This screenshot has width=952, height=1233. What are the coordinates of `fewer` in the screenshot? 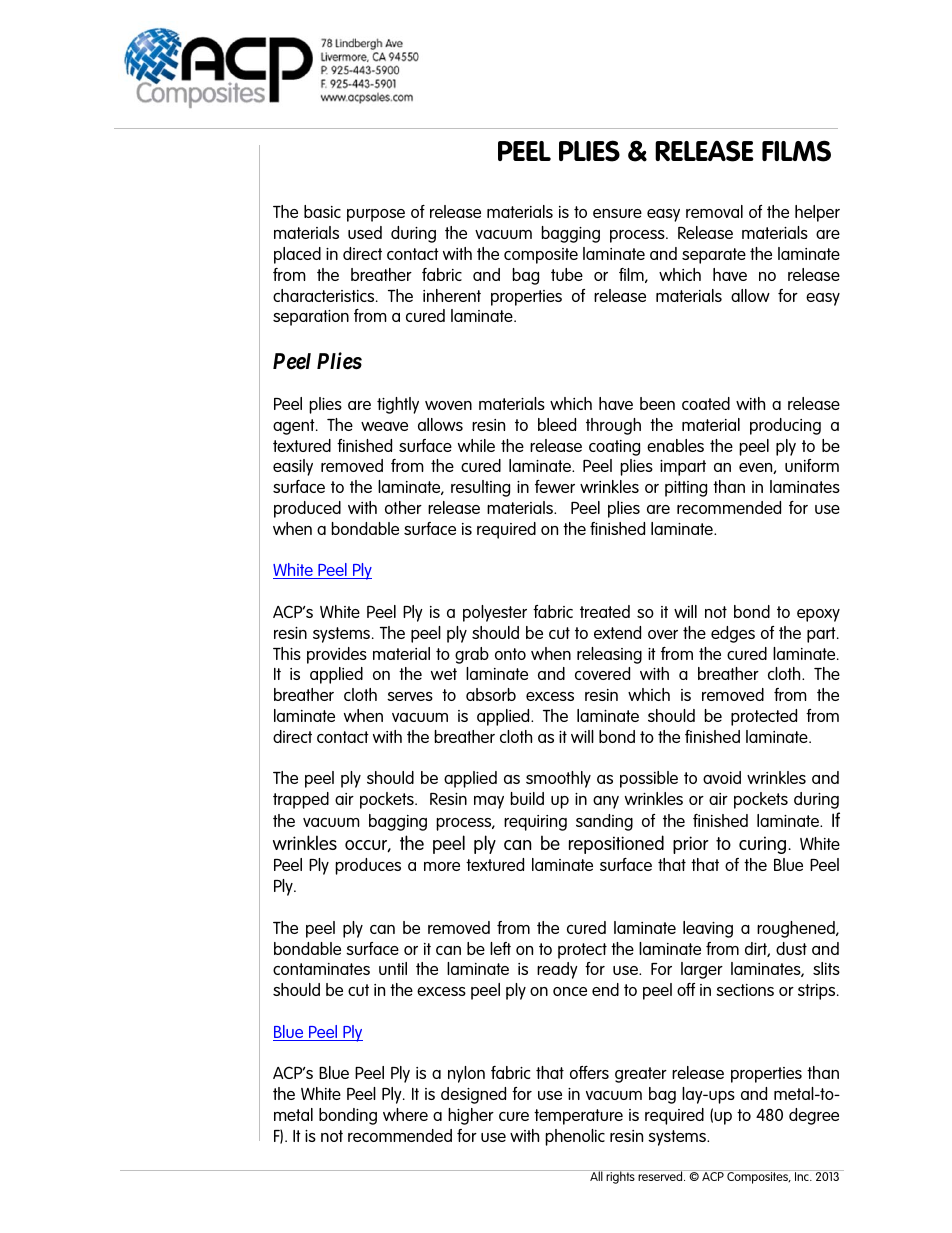 It's located at (555, 486).
